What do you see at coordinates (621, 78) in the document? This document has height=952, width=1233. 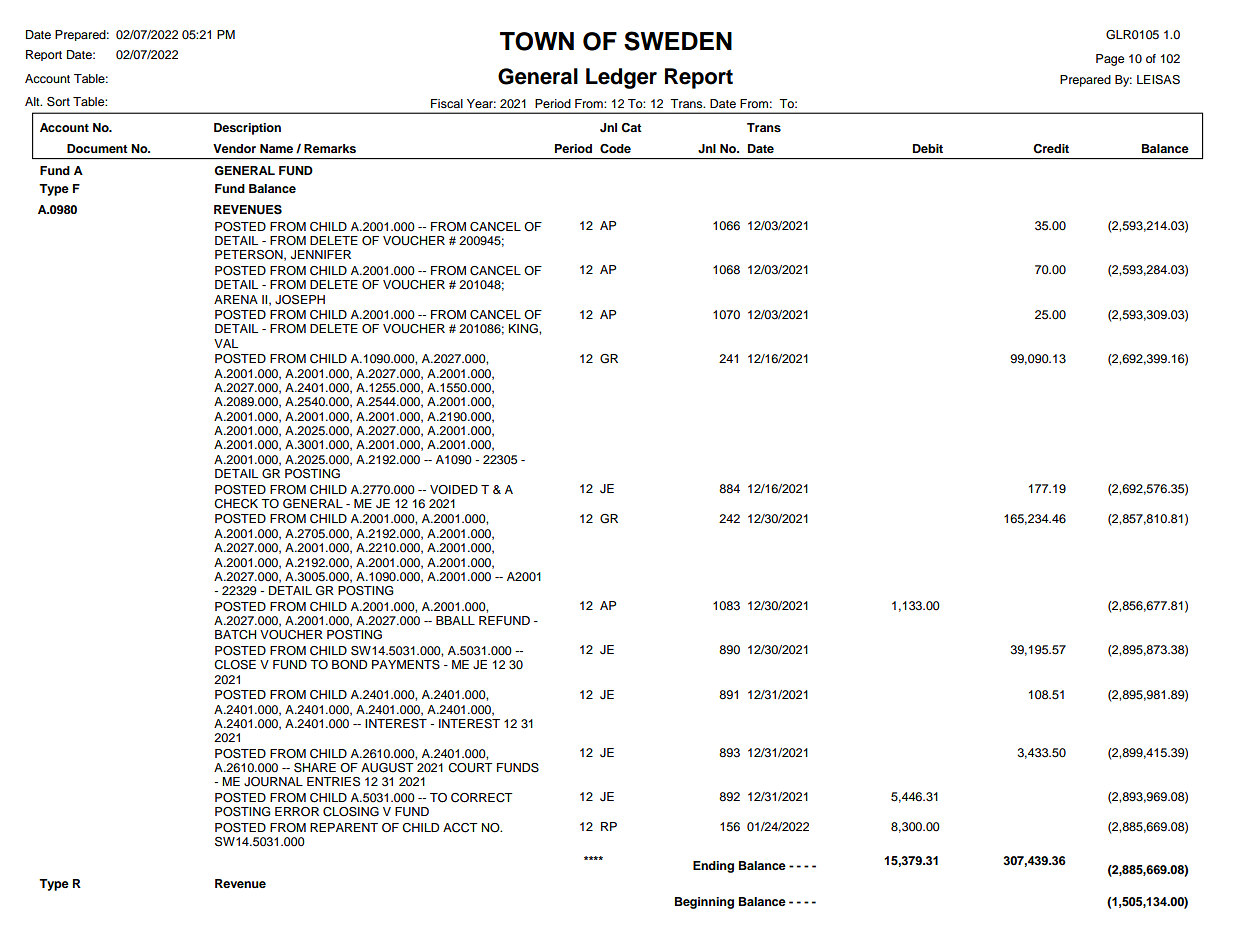 I see `Ledger` at bounding box center [621, 78].
